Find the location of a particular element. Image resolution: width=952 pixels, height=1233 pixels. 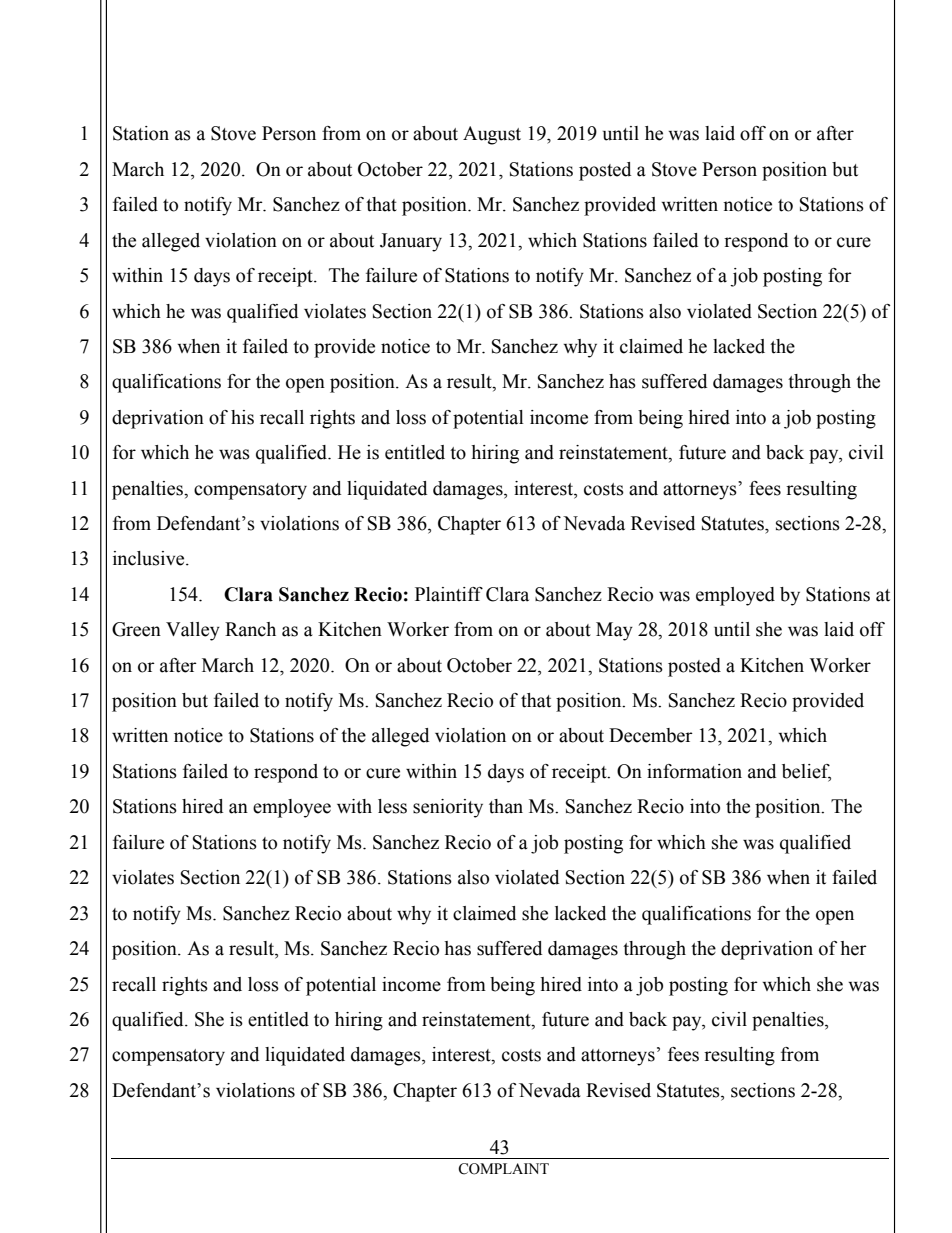

August is located at coordinates (492, 135).
